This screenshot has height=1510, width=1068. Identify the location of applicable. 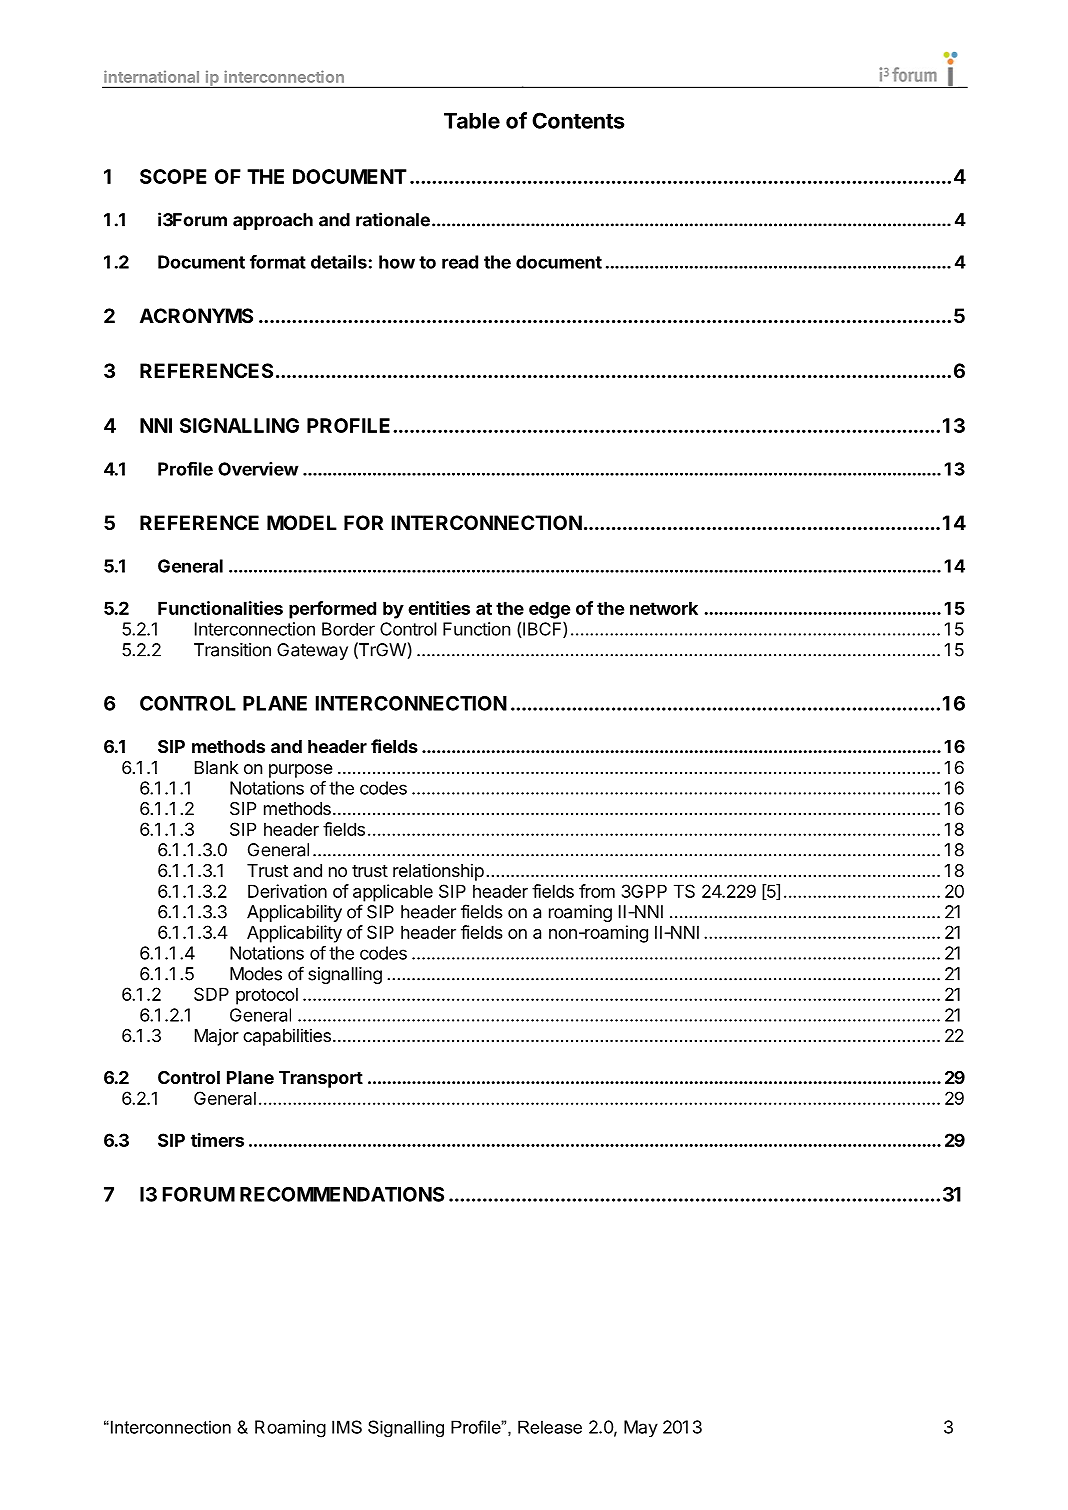
(393, 893).
